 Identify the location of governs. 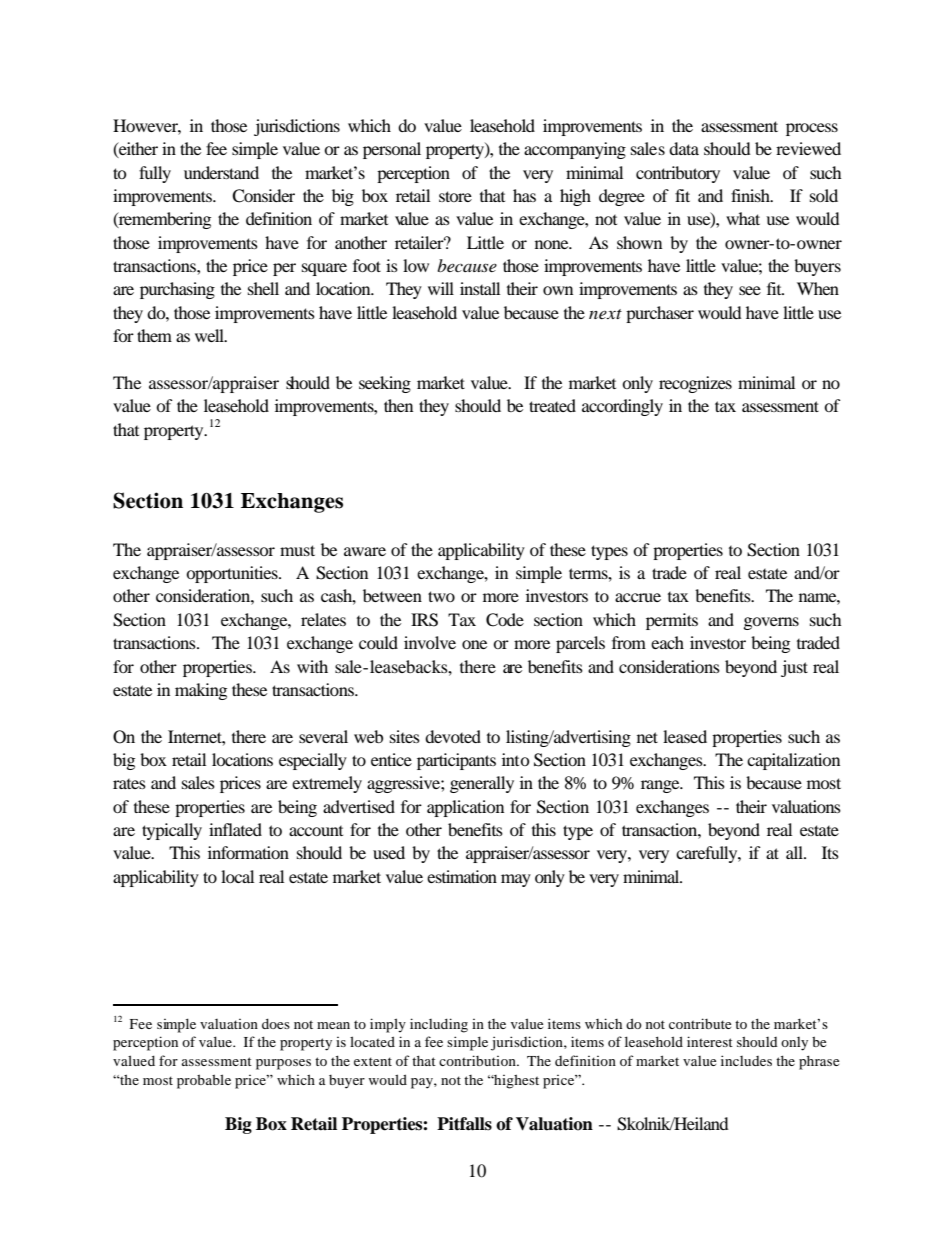
(771, 623).
